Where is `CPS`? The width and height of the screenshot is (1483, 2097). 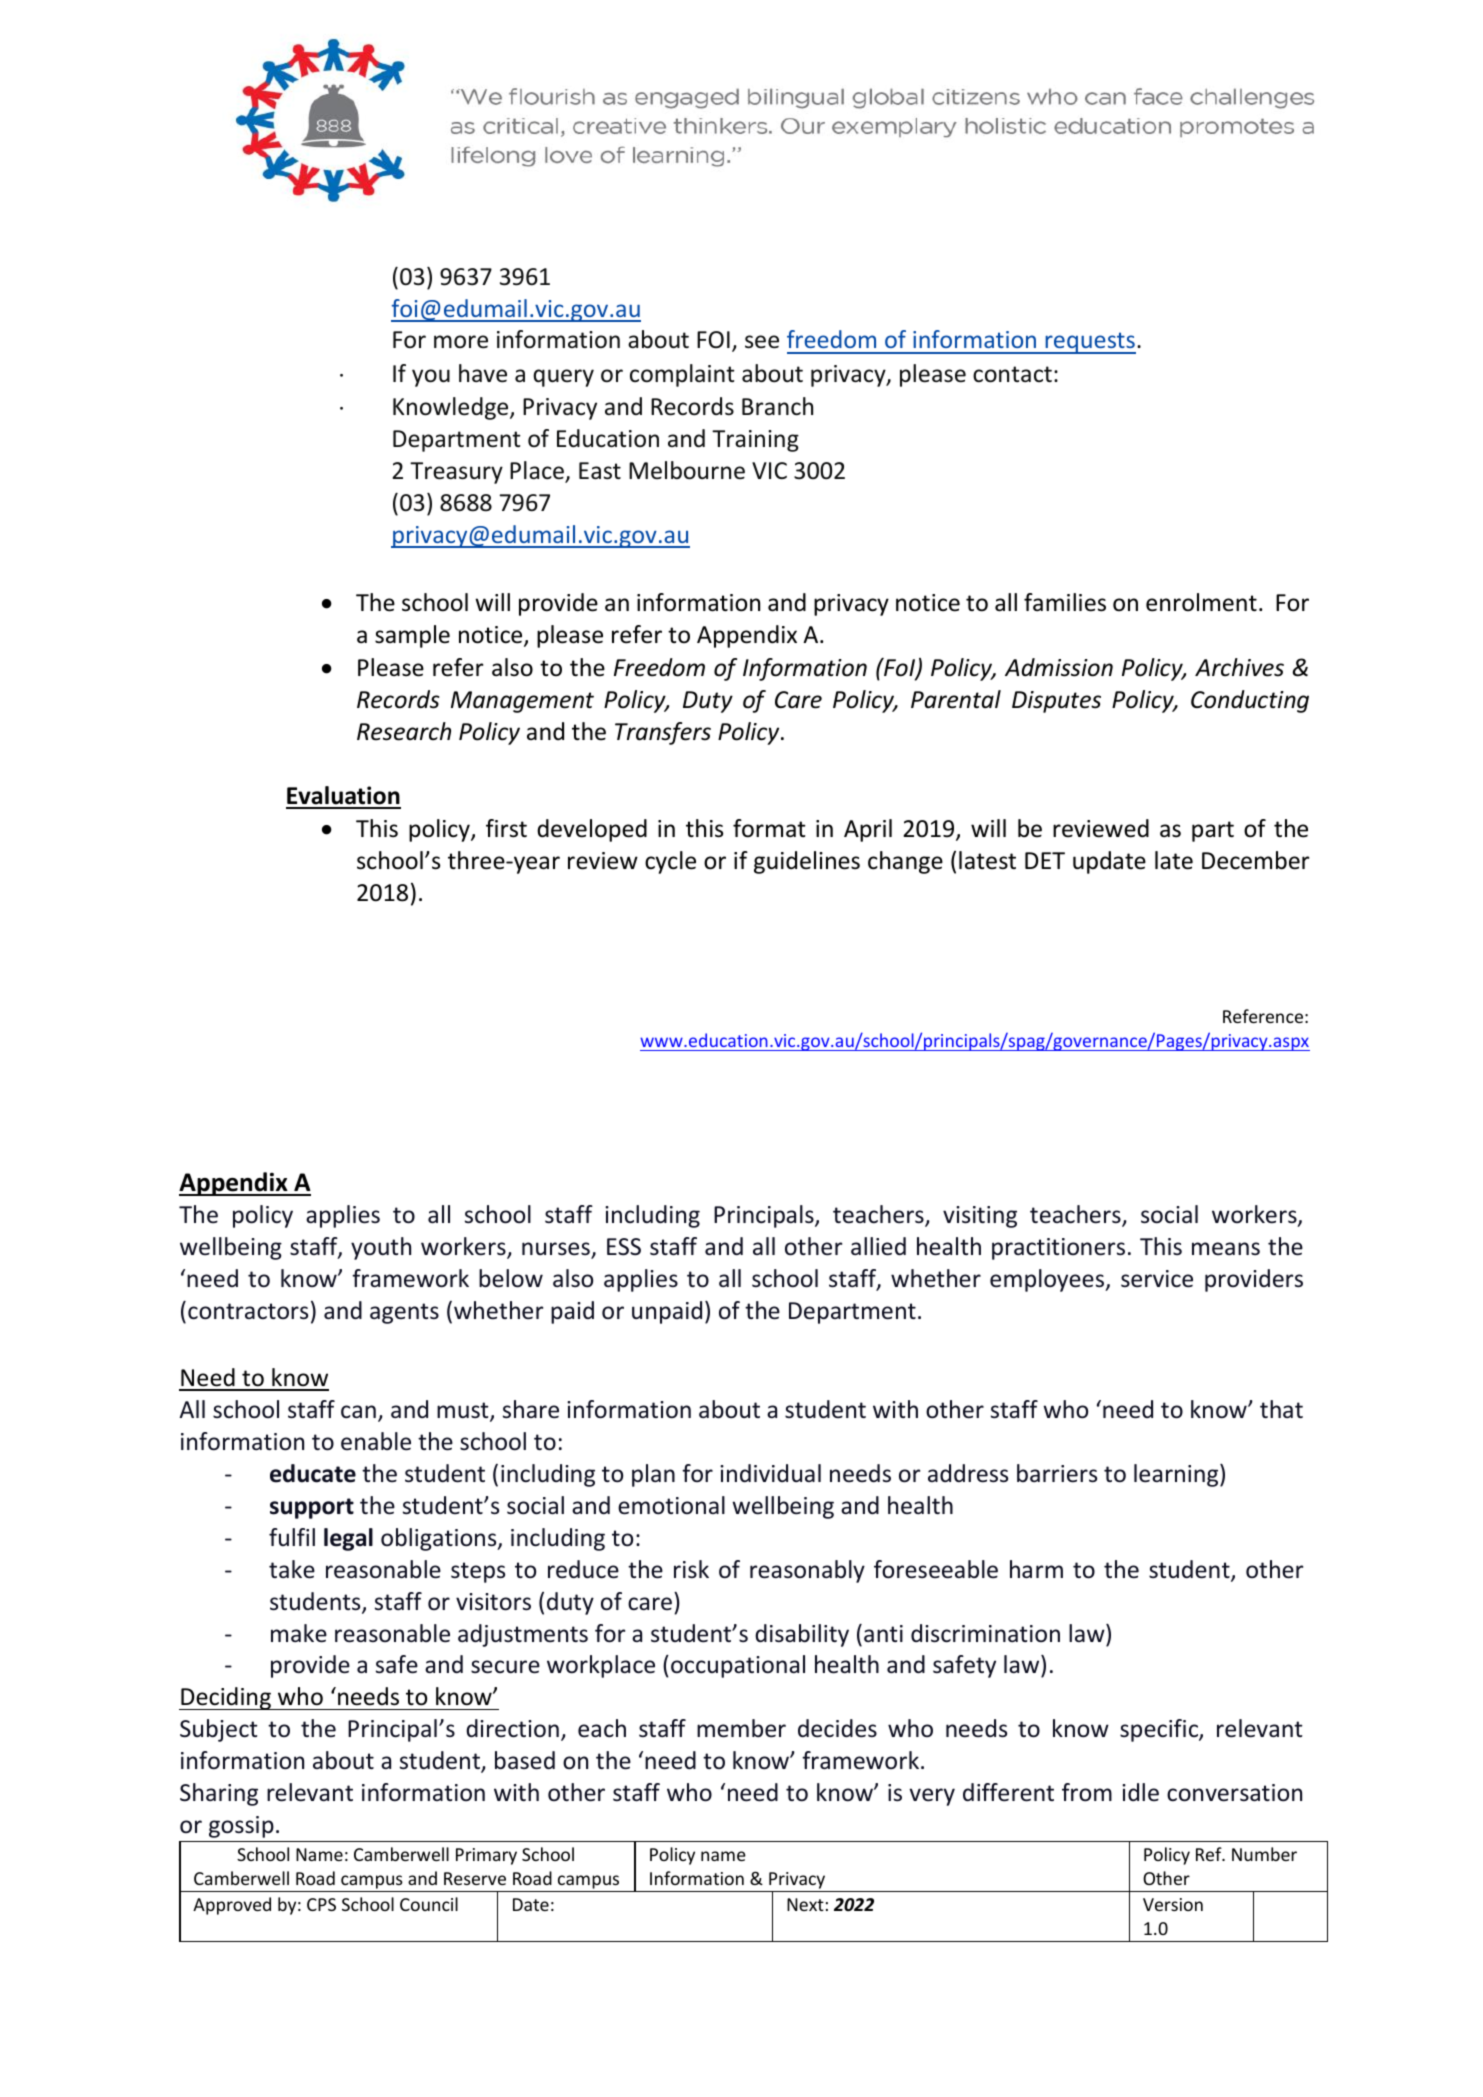 CPS is located at coordinates (321, 1904).
